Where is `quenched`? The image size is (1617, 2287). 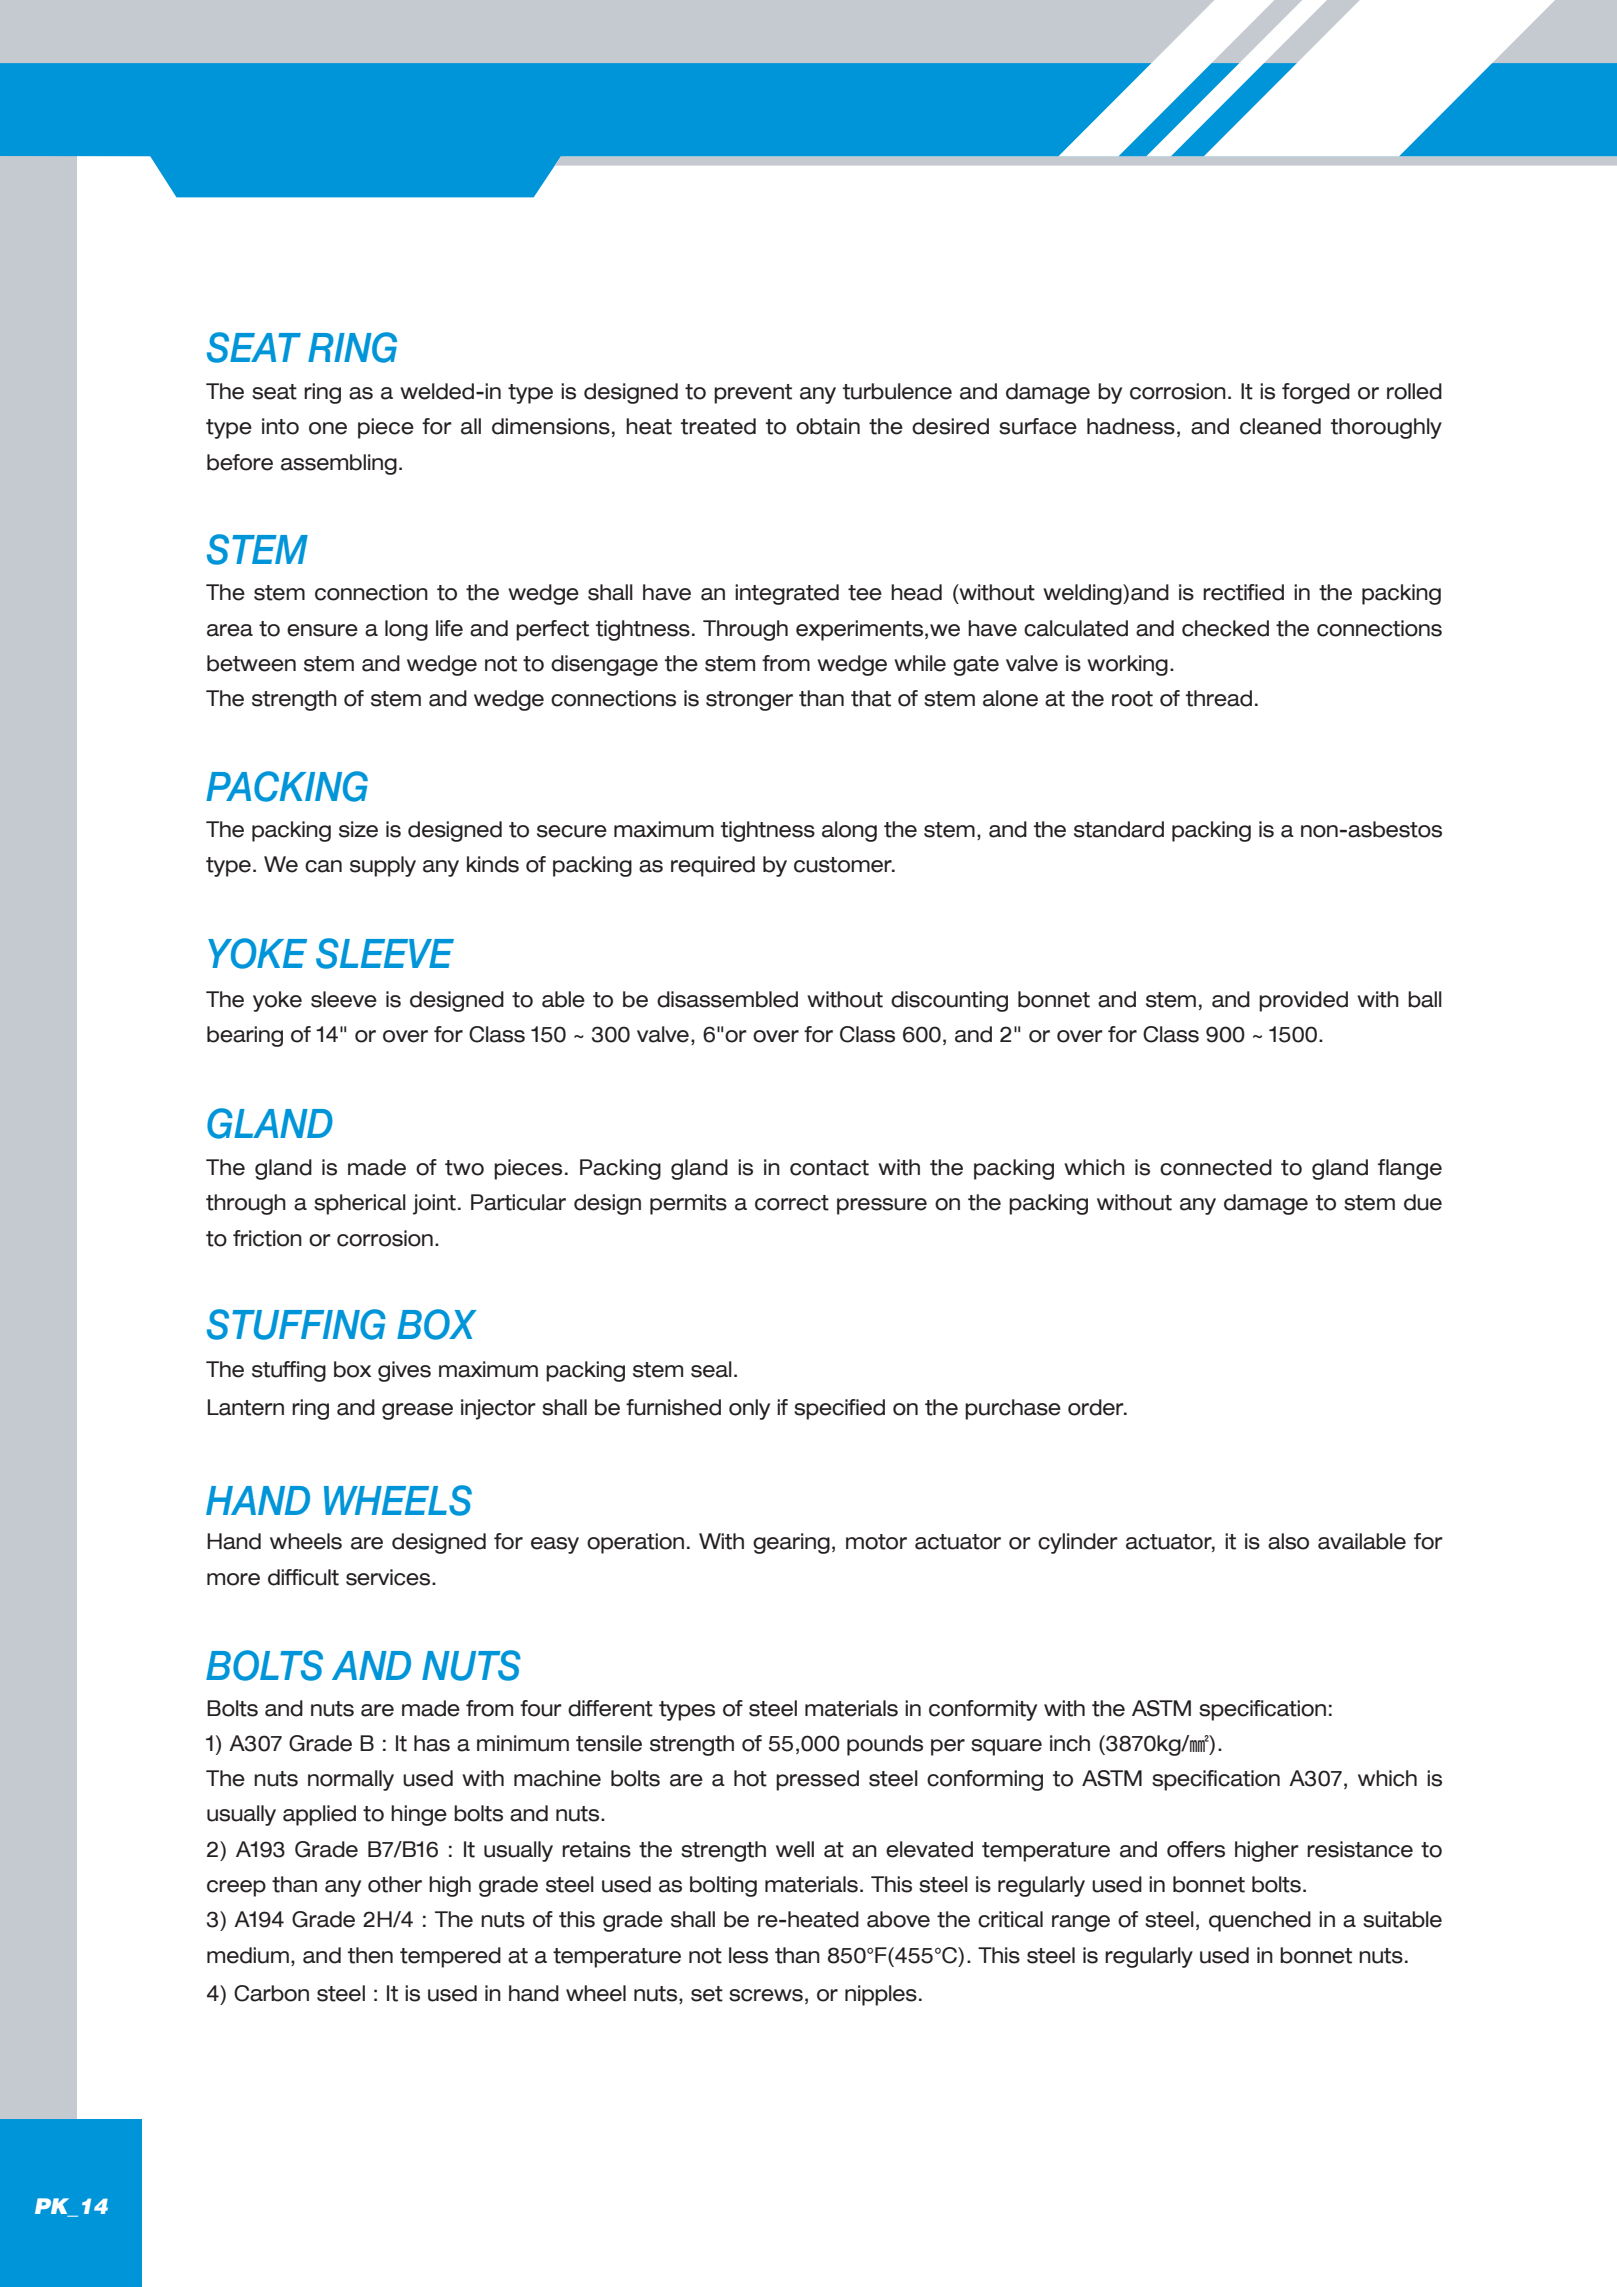
quenched is located at coordinates (1260, 1921).
